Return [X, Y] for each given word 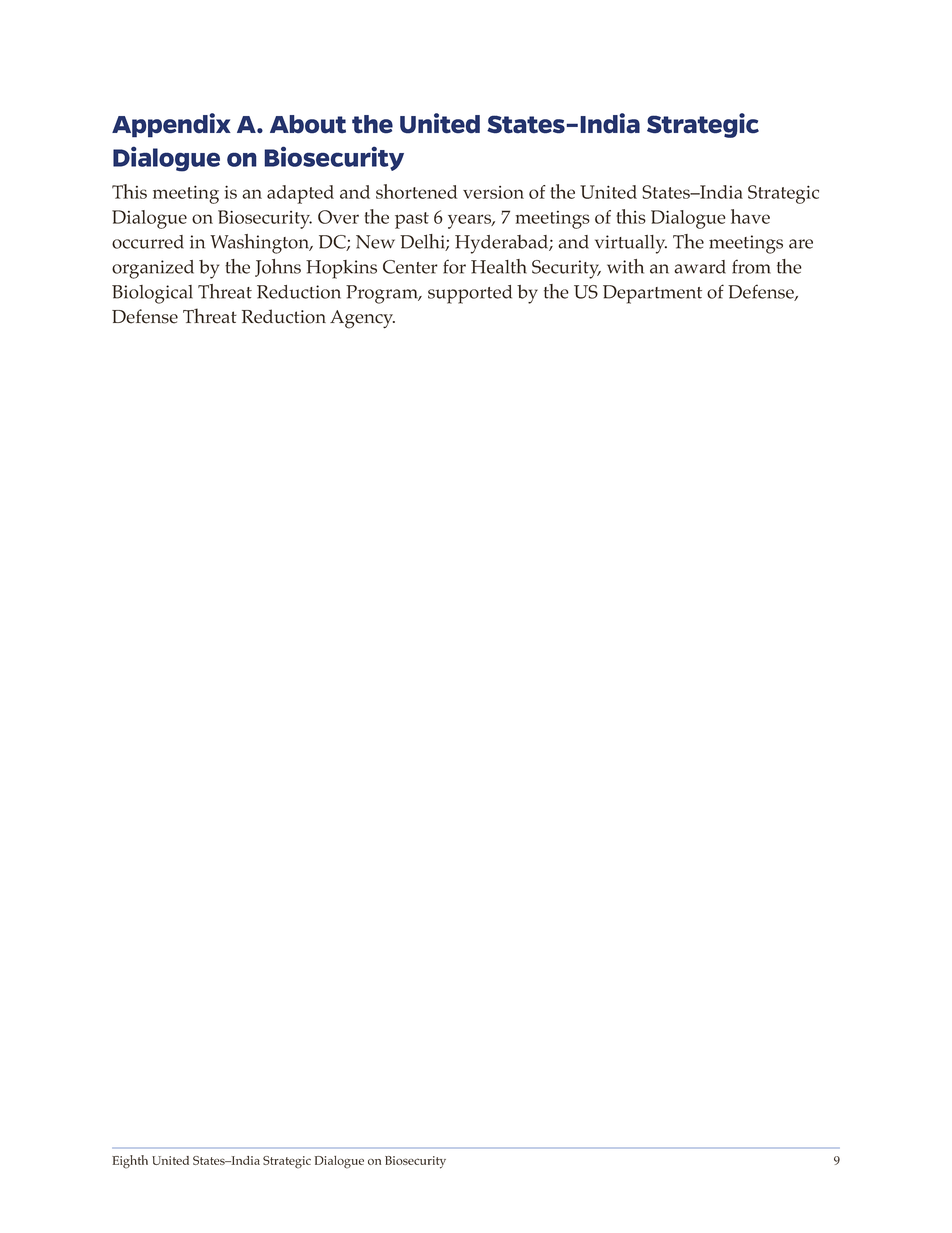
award [700, 267]
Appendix [171, 125]
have [750, 216]
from [751, 266]
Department [652, 294]
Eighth [130, 1162]
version [493, 192]
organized [153, 269]
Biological [152, 294]
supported [470, 294]
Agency [362, 319]
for [454, 266]
